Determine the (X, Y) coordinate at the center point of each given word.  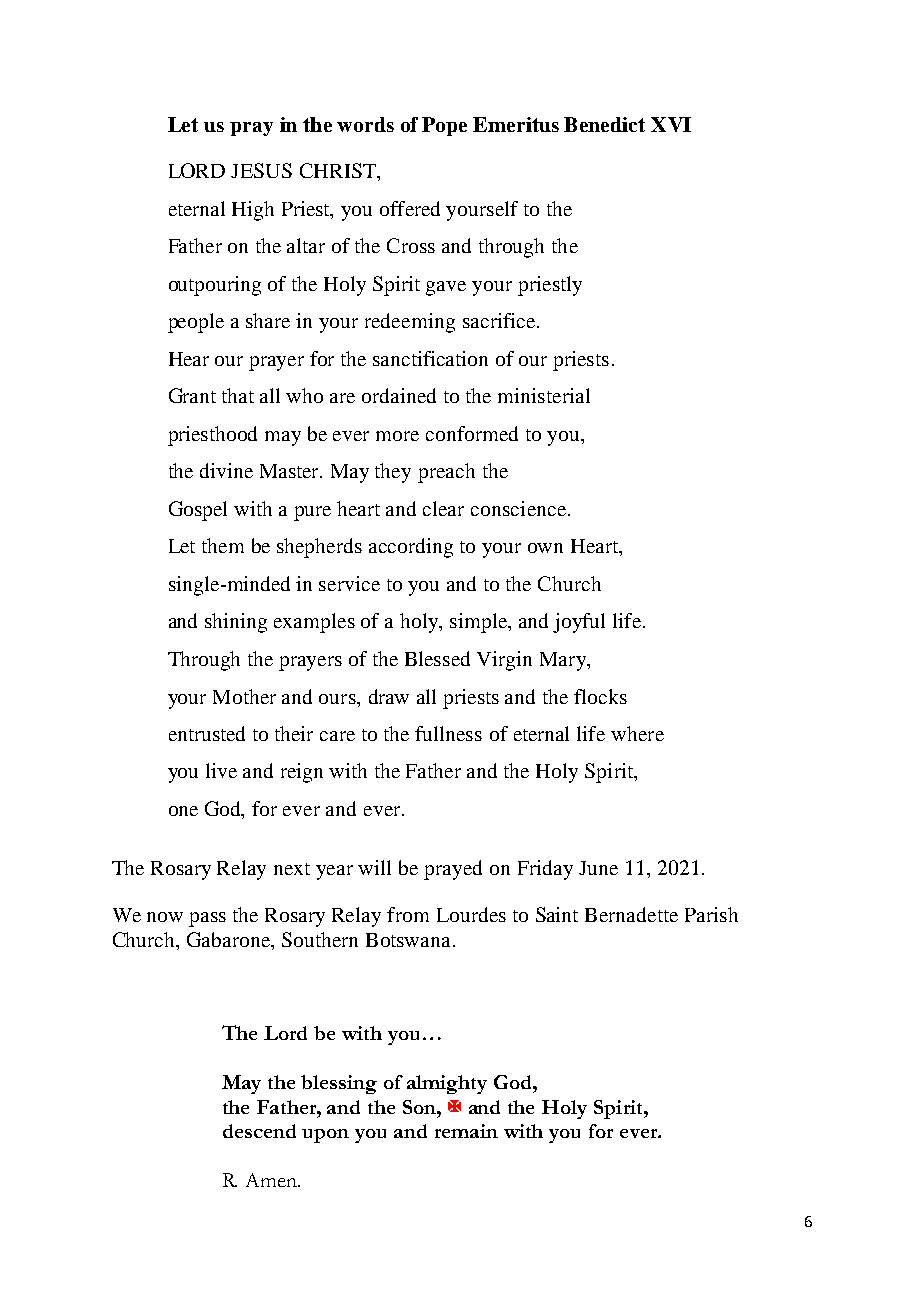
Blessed (437, 658)
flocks (600, 696)
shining (236, 623)
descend (259, 1131)
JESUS (261, 170)
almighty (447, 1084)
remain (466, 1131)
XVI (671, 124)
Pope (444, 126)
